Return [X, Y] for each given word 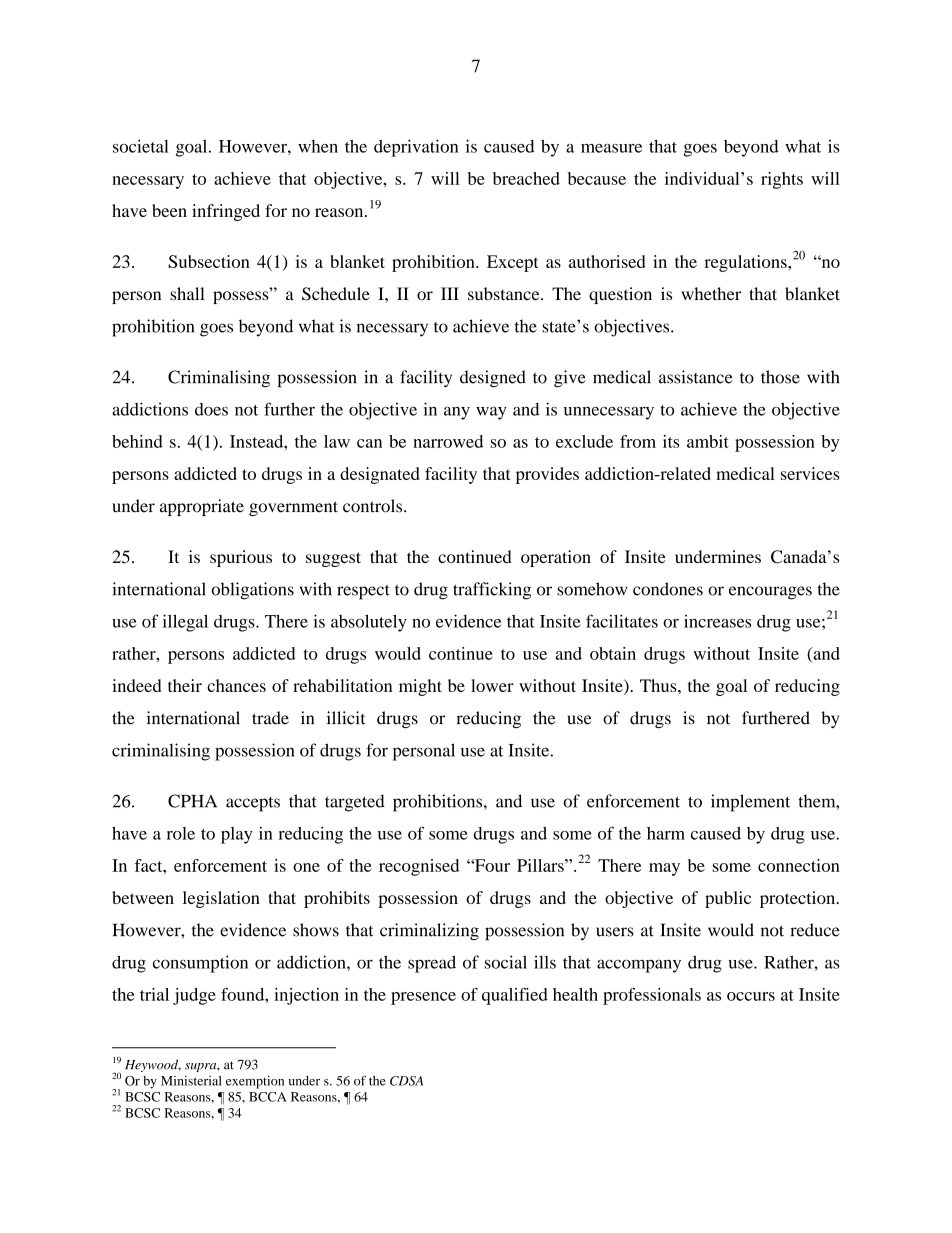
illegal [185, 623]
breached [526, 178]
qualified [515, 996]
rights [782, 180]
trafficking [492, 591]
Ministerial [191, 1081]
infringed [226, 212]
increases [717, 621]
